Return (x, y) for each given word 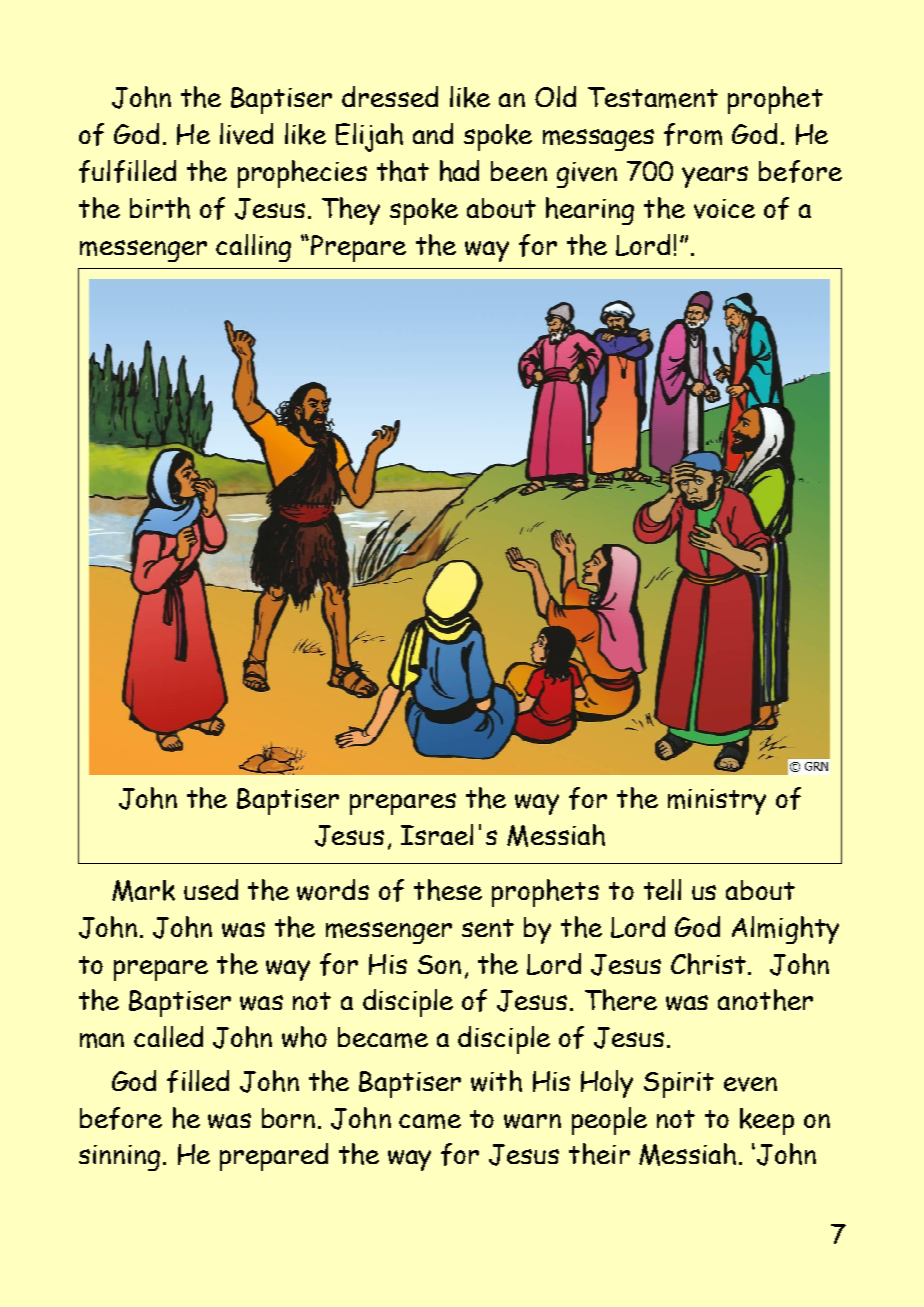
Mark (143, 891)
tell (662, 889)
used (211, 889)
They (351, 211)
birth (160, 208)
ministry (717, 802)
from (693, 134)
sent (488, 928)
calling (253, 248)
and (433, 133)
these (448, 890)
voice (724, 209)
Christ (710, 964)
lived (246, 134)
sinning (119, 1158)
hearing (590, 211)
